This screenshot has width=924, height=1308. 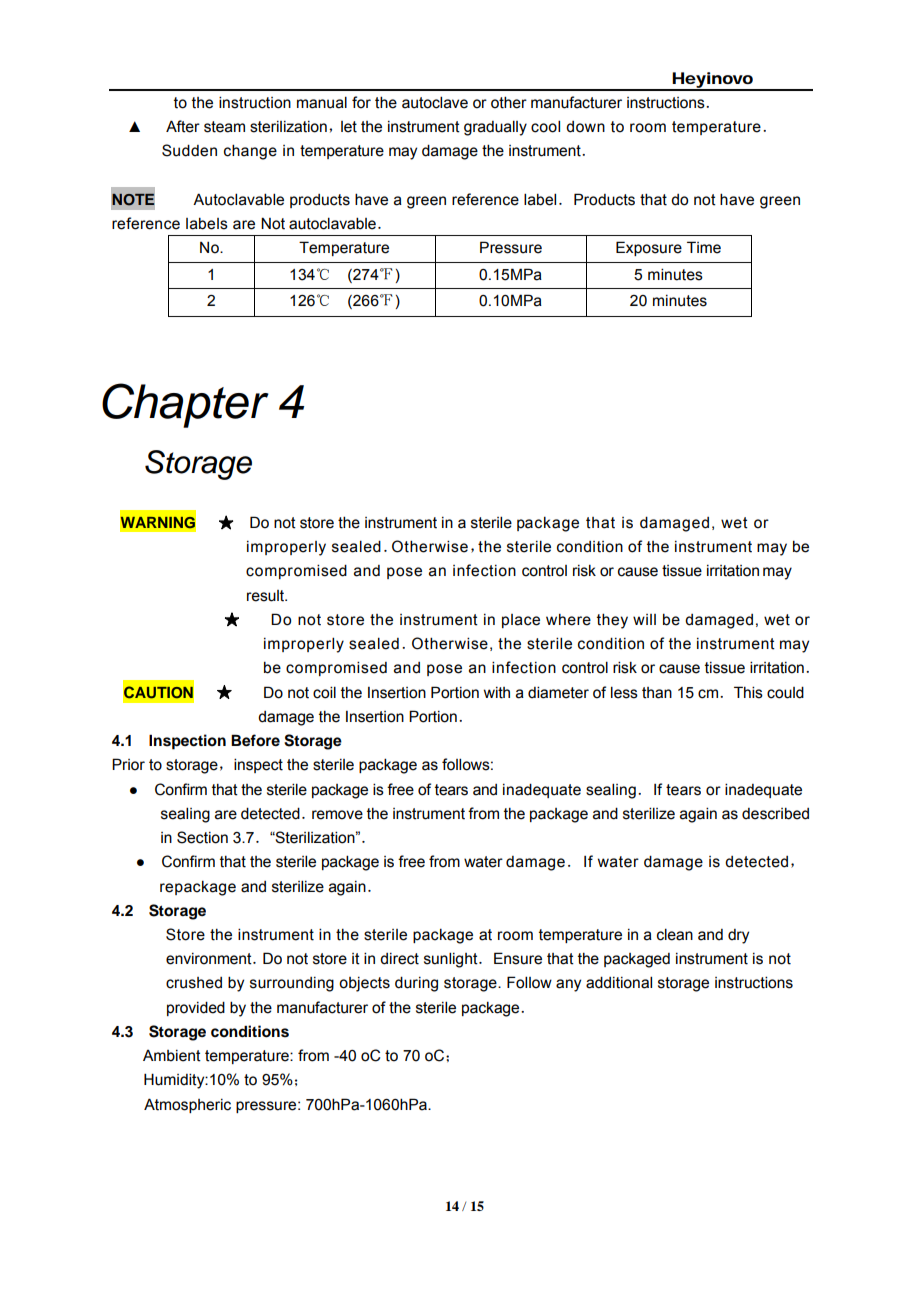 What do you see at coordinates (172, 1056) in the screenshot?
I see `Ambient` at bounding box center [172, 1056].
